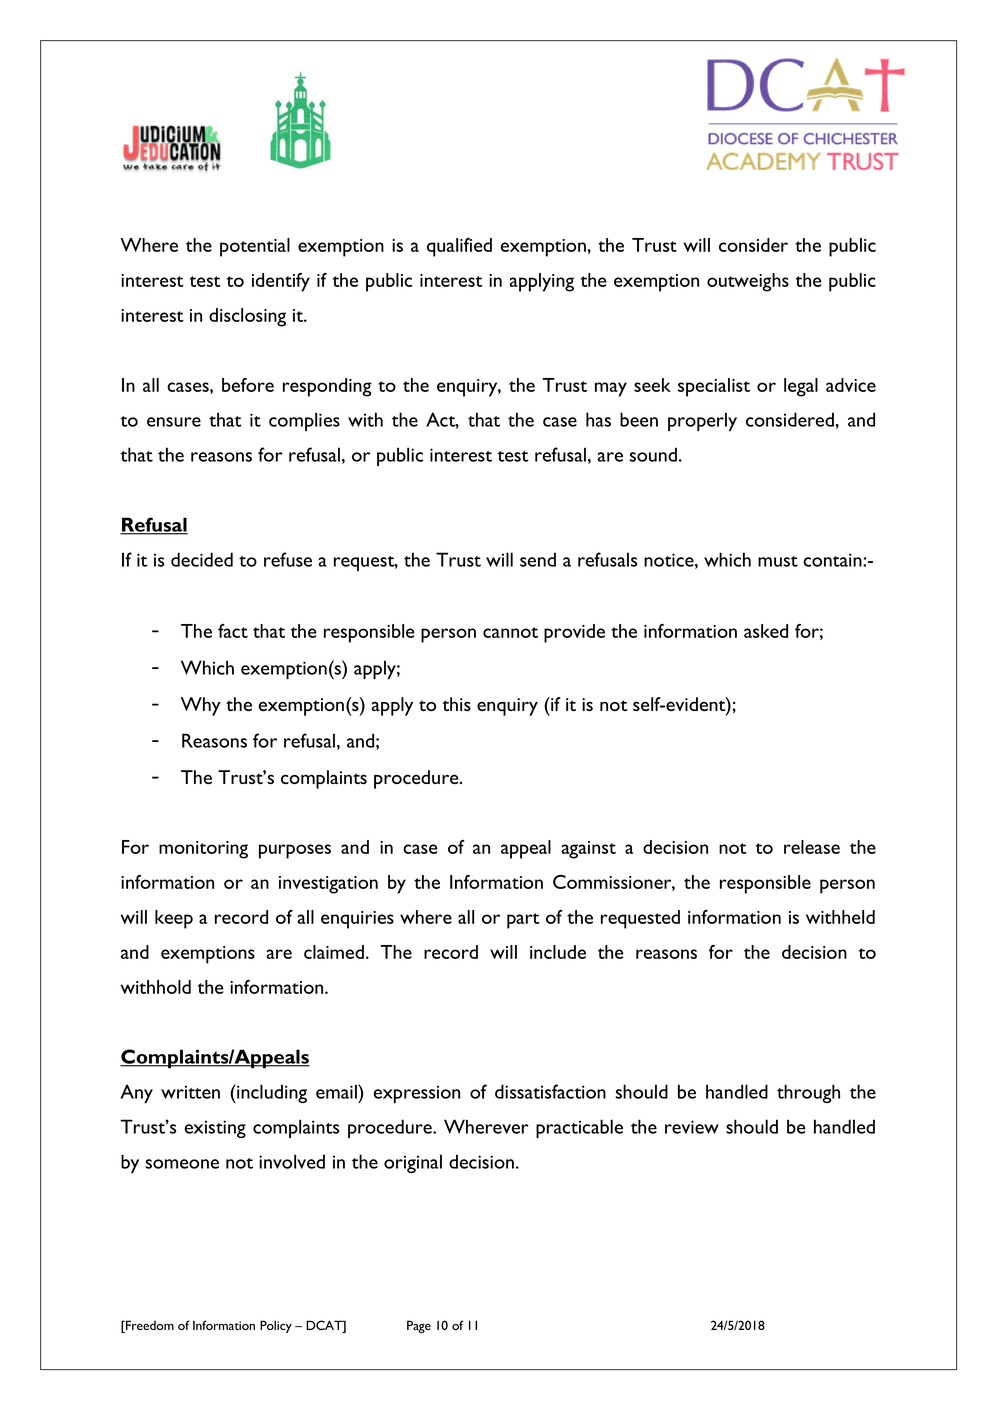 This image has width=997, height=1410. Describe the element at coordinates (459, 247) in the image. I see `qualified` at that location.
